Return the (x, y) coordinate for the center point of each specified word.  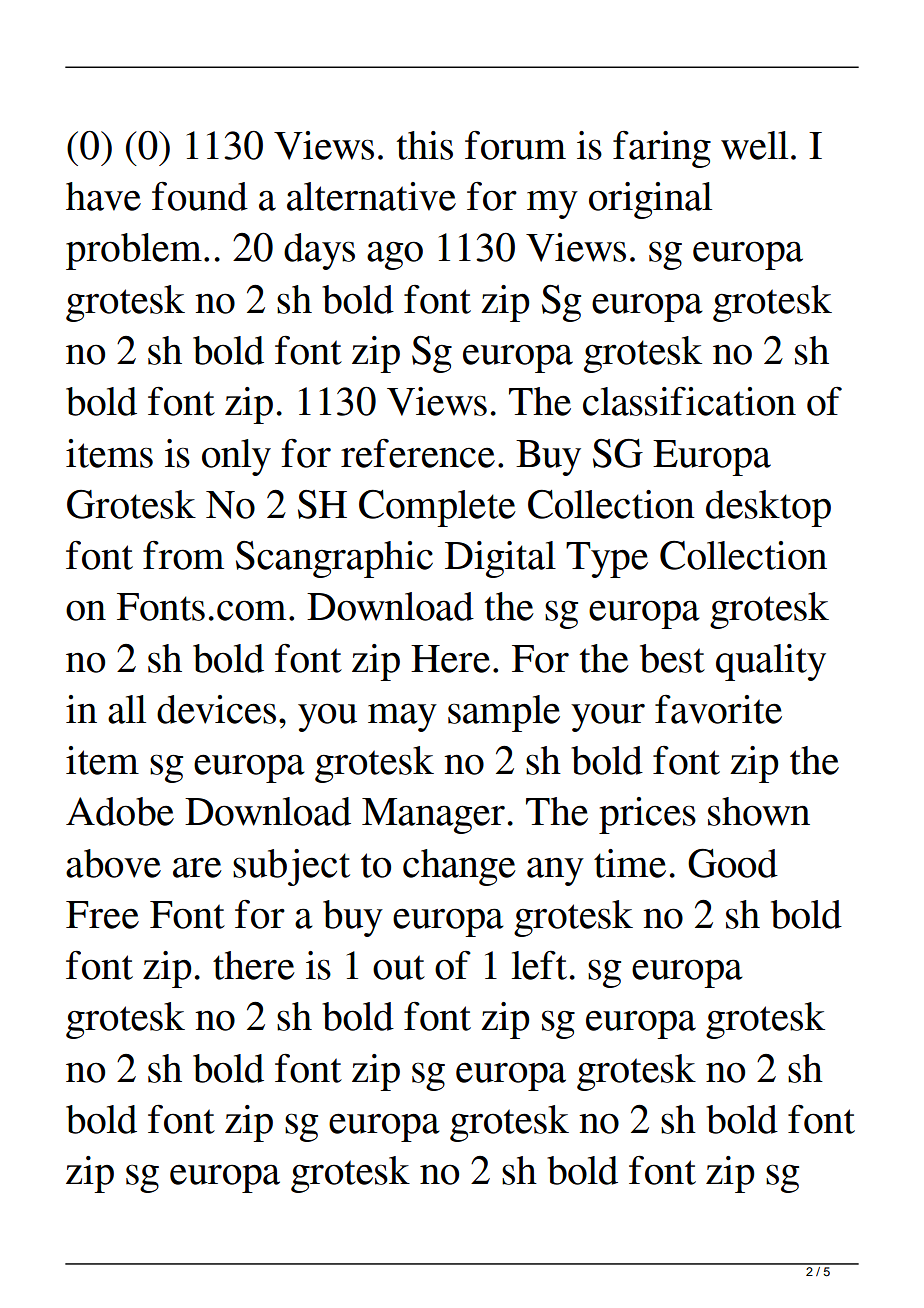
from (183, 555)
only (236, 457)
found (200, 196)
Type (607, 560)
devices (216, 709)
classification (689, 401)
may (402, 717)
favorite (718, 709)
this (424, 145)
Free (102, 915)
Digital (500, 559)
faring (662, 149)
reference (418, 453)
